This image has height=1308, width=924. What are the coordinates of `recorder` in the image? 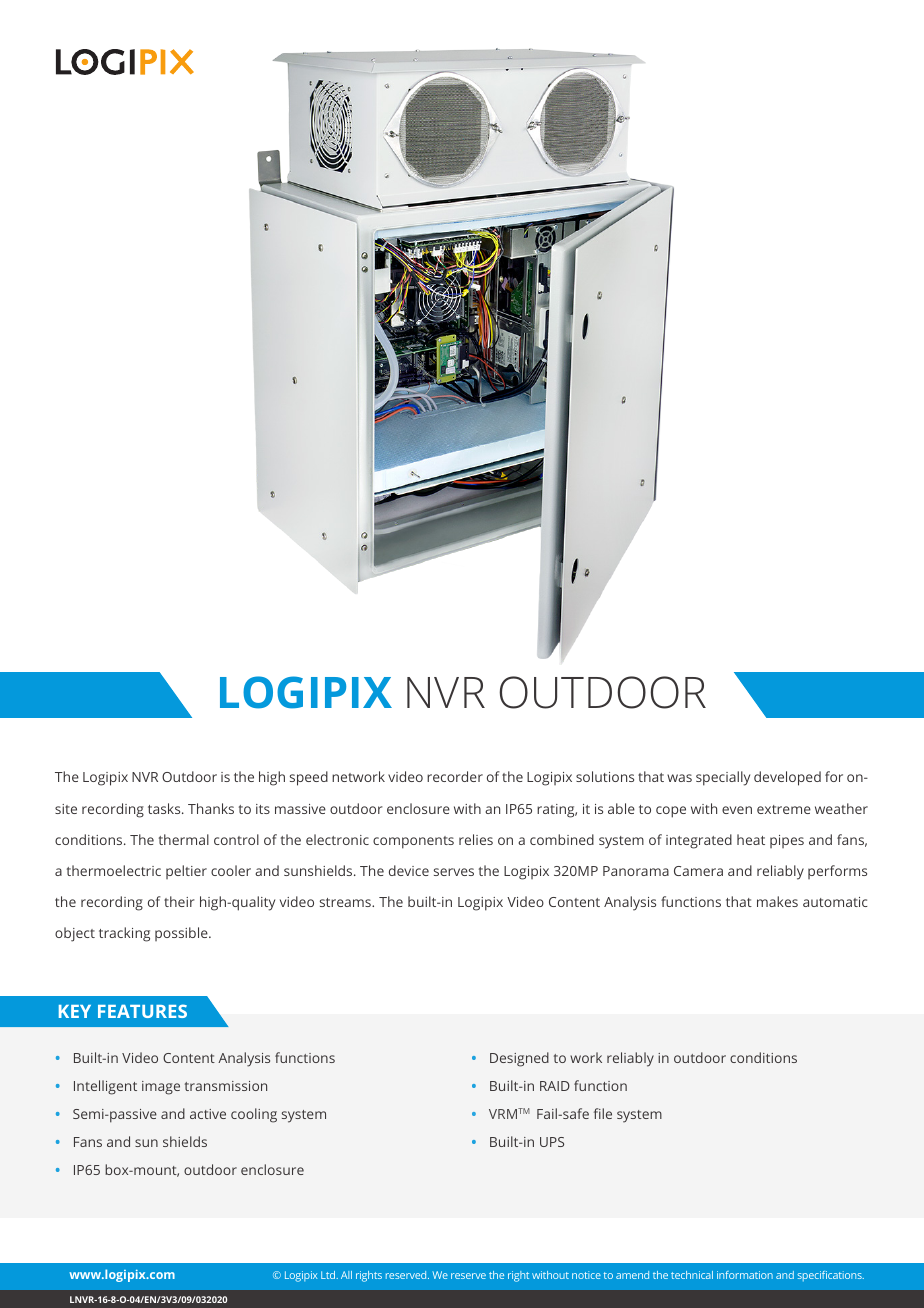 It's located at (455, 776).
